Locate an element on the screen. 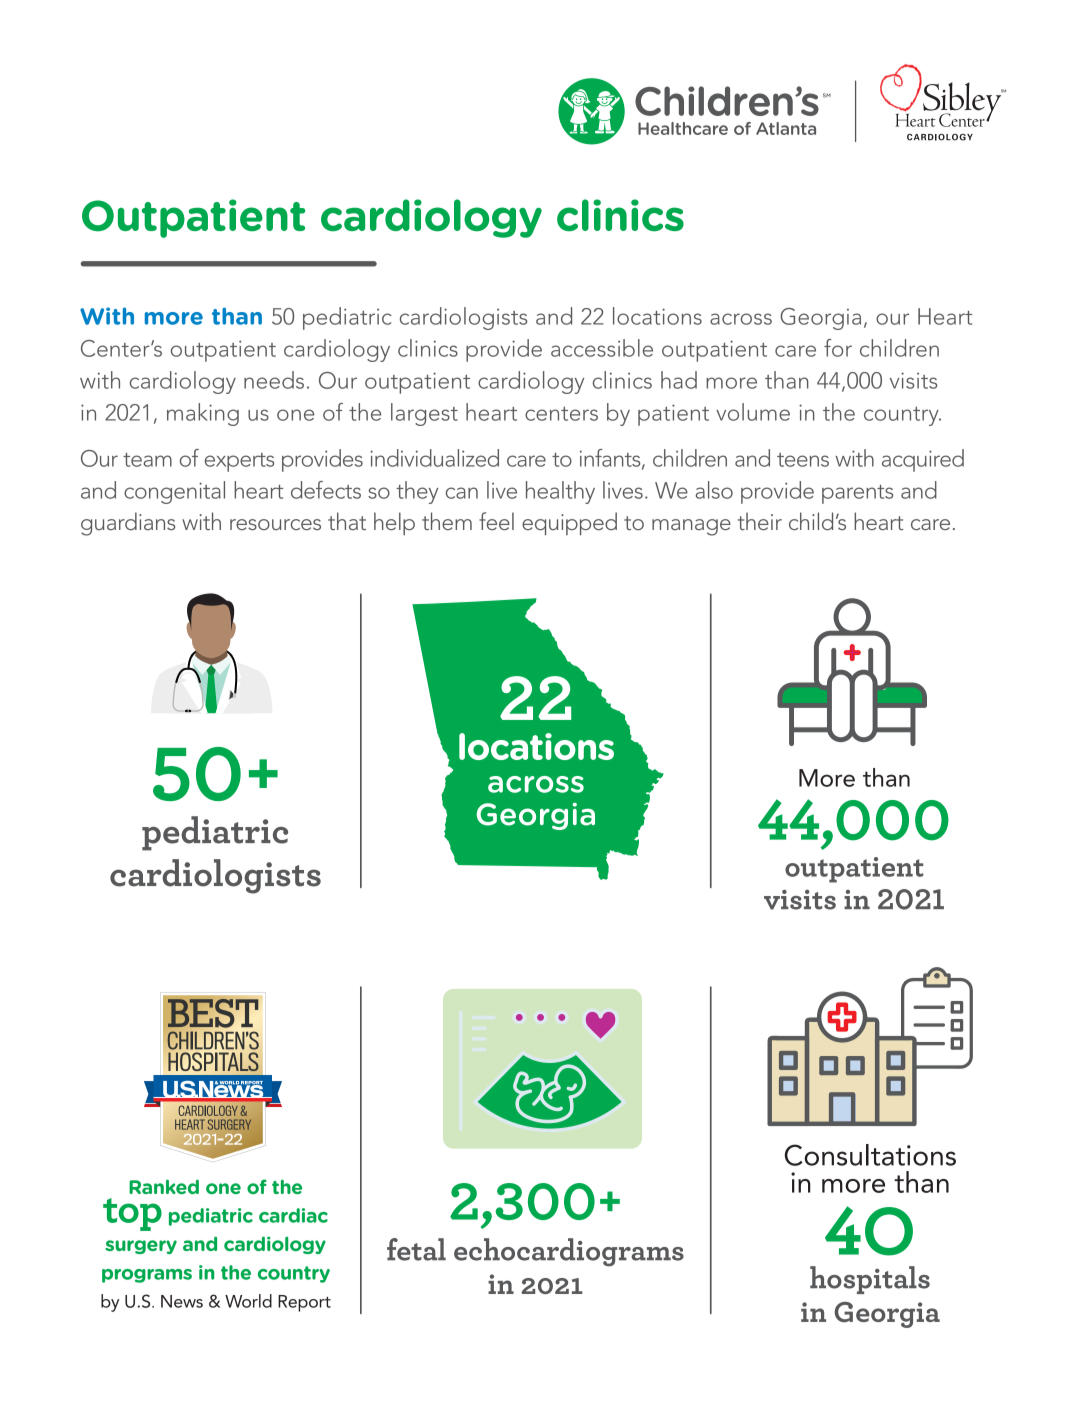 The width and height of the screenshot is (1085, 1404). for is located at coordinates (838, 348).
